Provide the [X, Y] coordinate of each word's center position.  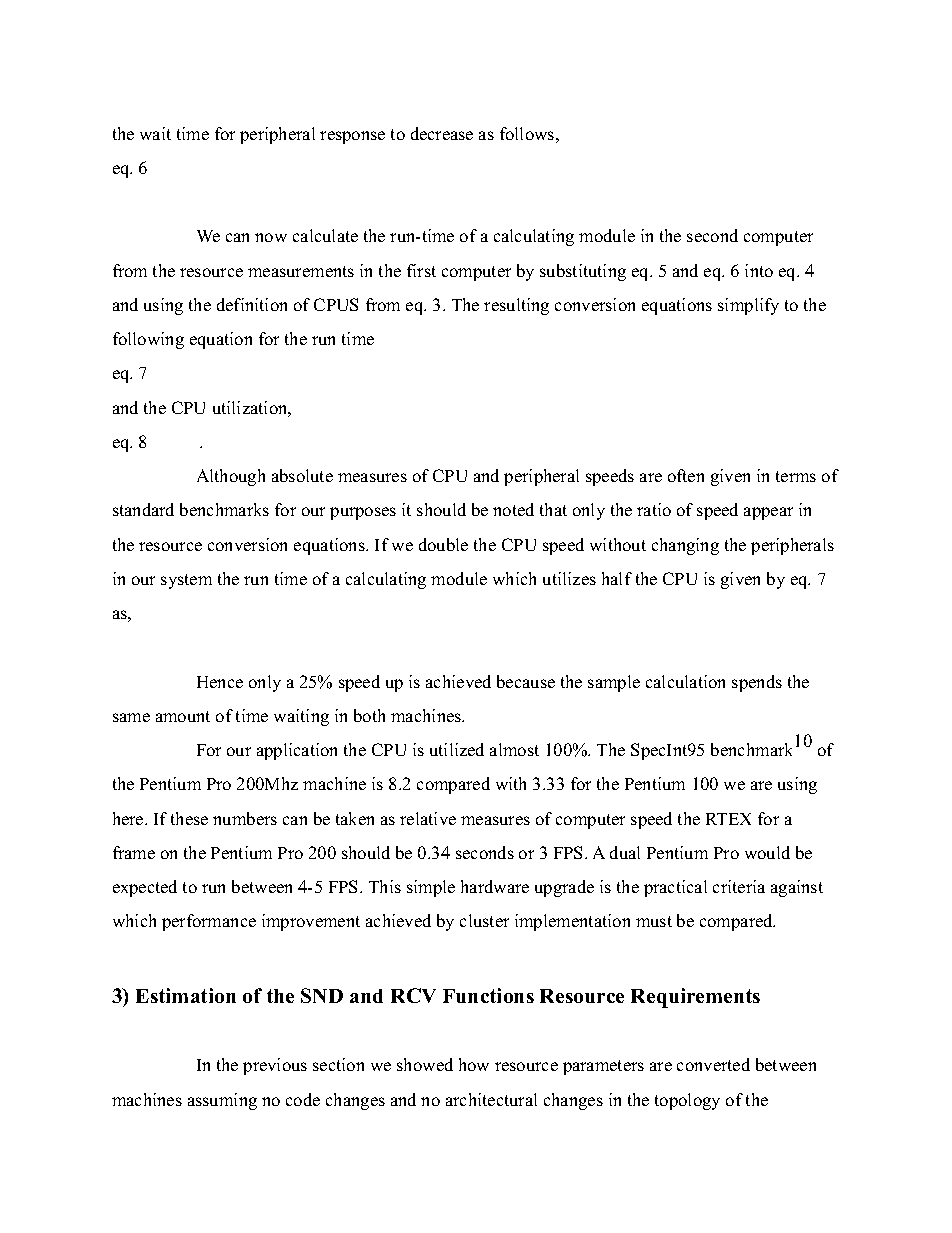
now [271, 237]
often [686, 475]
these [189, 818]
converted [713, 1064]
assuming [222, 1101]
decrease [442, 133]
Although [231, 477]
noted [513, 509]
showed [425, 1064]
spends [757, 683]
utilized [457, 749]
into [759, 270]
